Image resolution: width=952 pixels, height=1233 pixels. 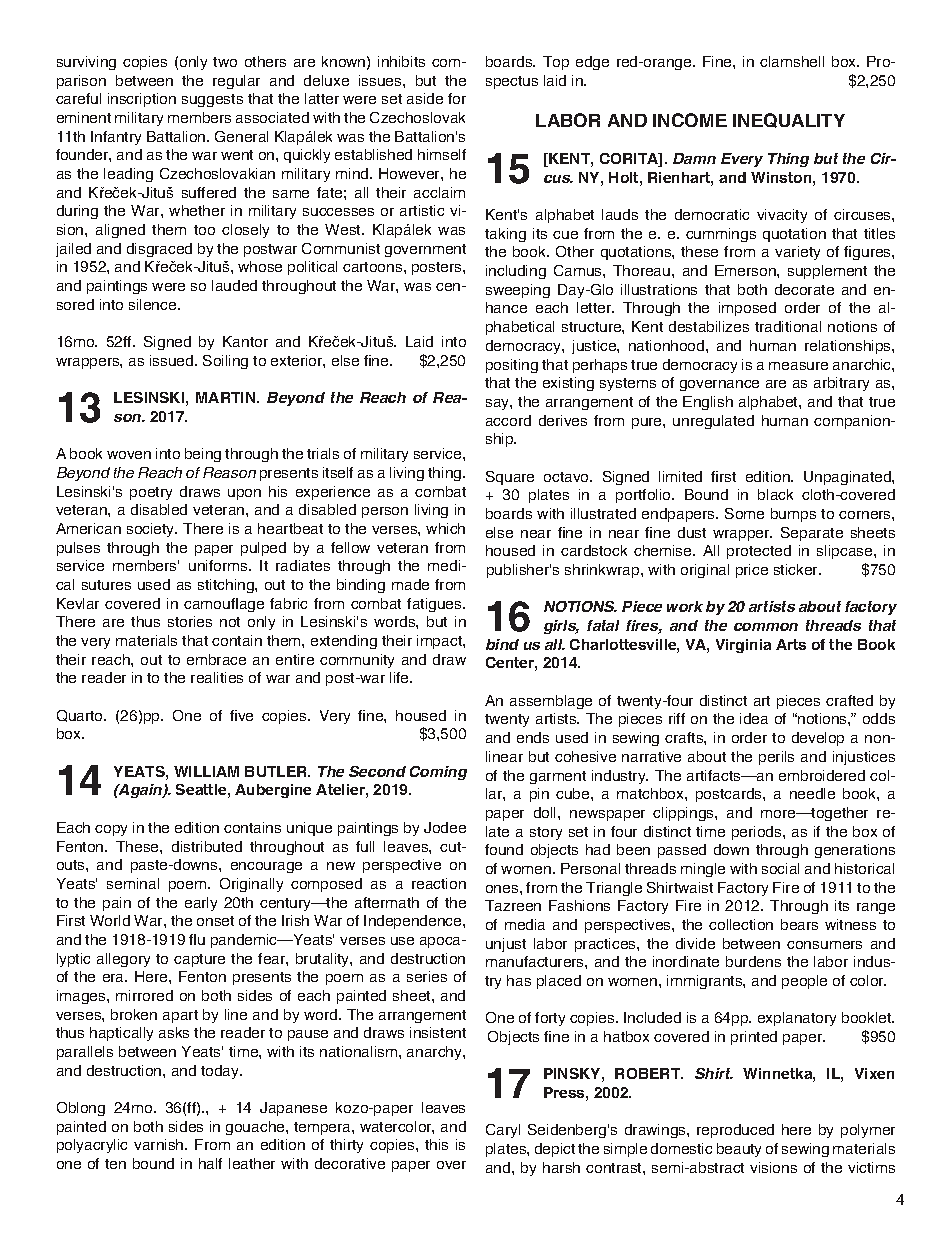 What do you see at coordinates (142, 100) in the page?
I see `inscription` at bounding box center [142, 100].
